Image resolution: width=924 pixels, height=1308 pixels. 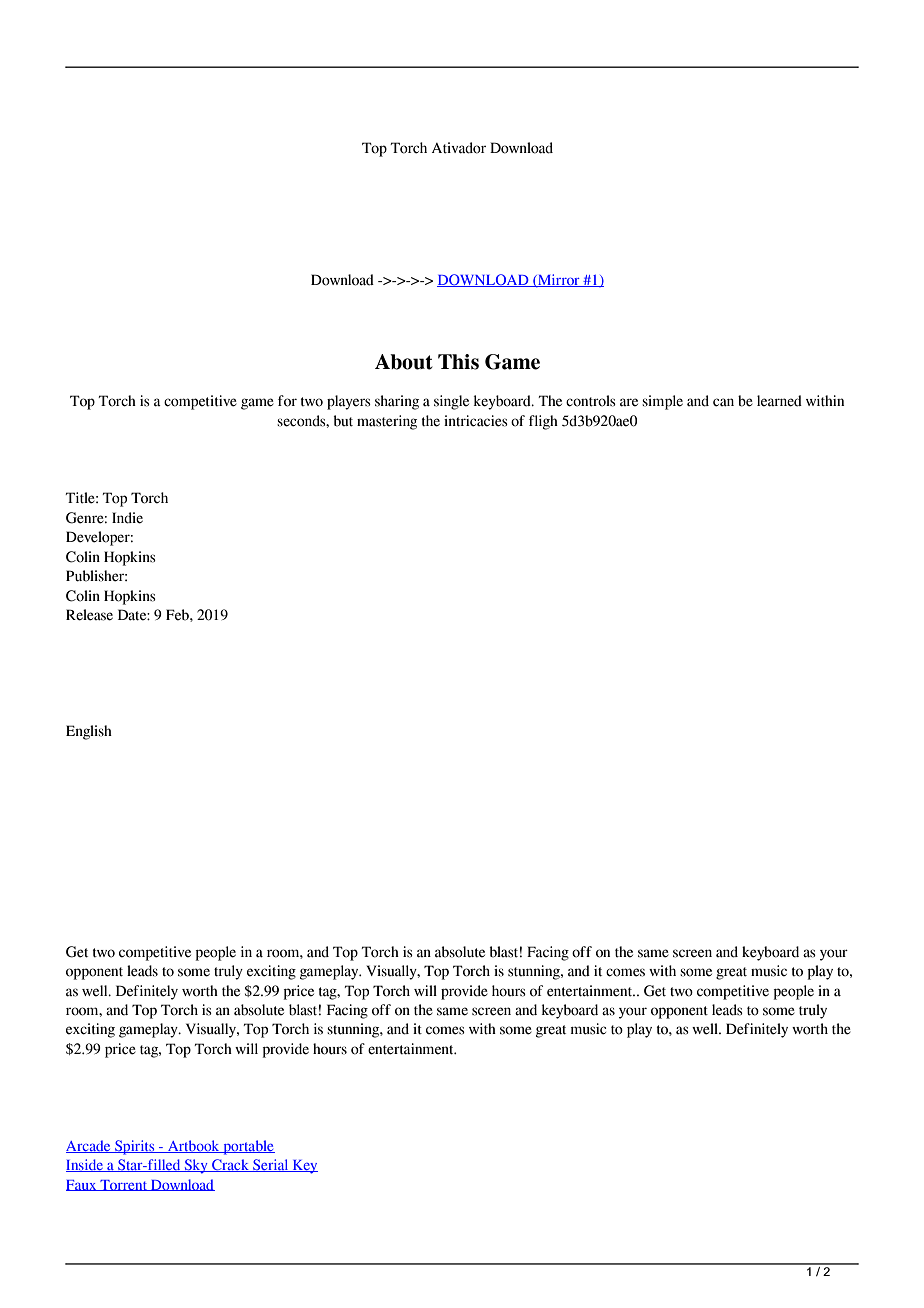 What do you see at coordinates (89, 732) in the screenshot?
I see `English` at bounding box center [89, 732].
